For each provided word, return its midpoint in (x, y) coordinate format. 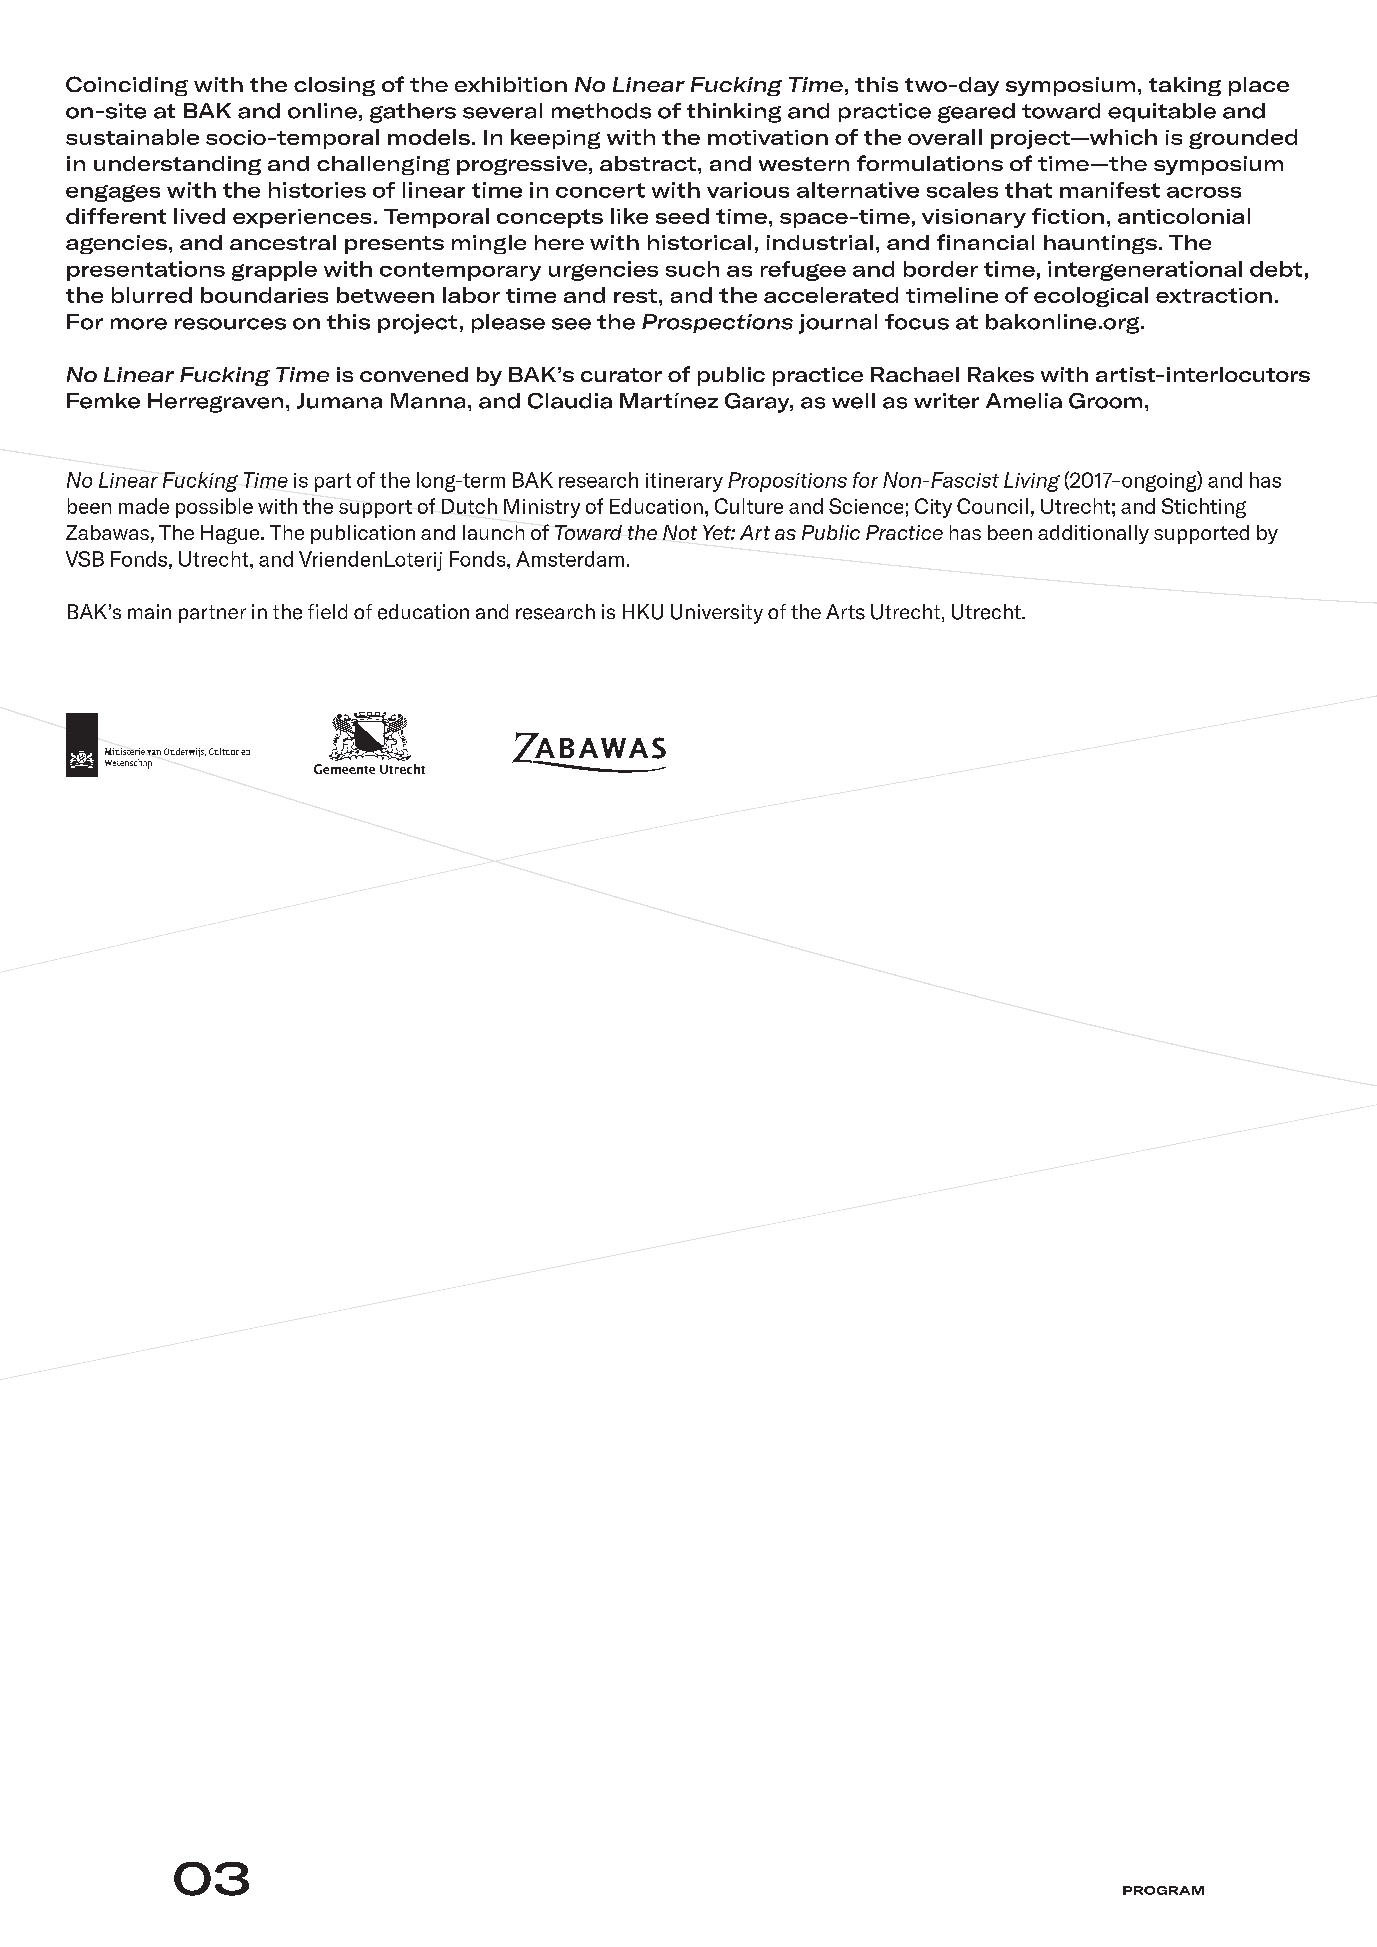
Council (992, 506)
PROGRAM (1163, 1890)
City (933, 508)
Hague (231, 534)
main (149, 611)
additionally (1093, 534)
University (717, 614)
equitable (1162, 112)
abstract (648, 163)
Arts (845, 612)
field (327, 611)
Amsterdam (570, 559)
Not (680, 532)
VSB (85, 559)
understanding (177, 165)
